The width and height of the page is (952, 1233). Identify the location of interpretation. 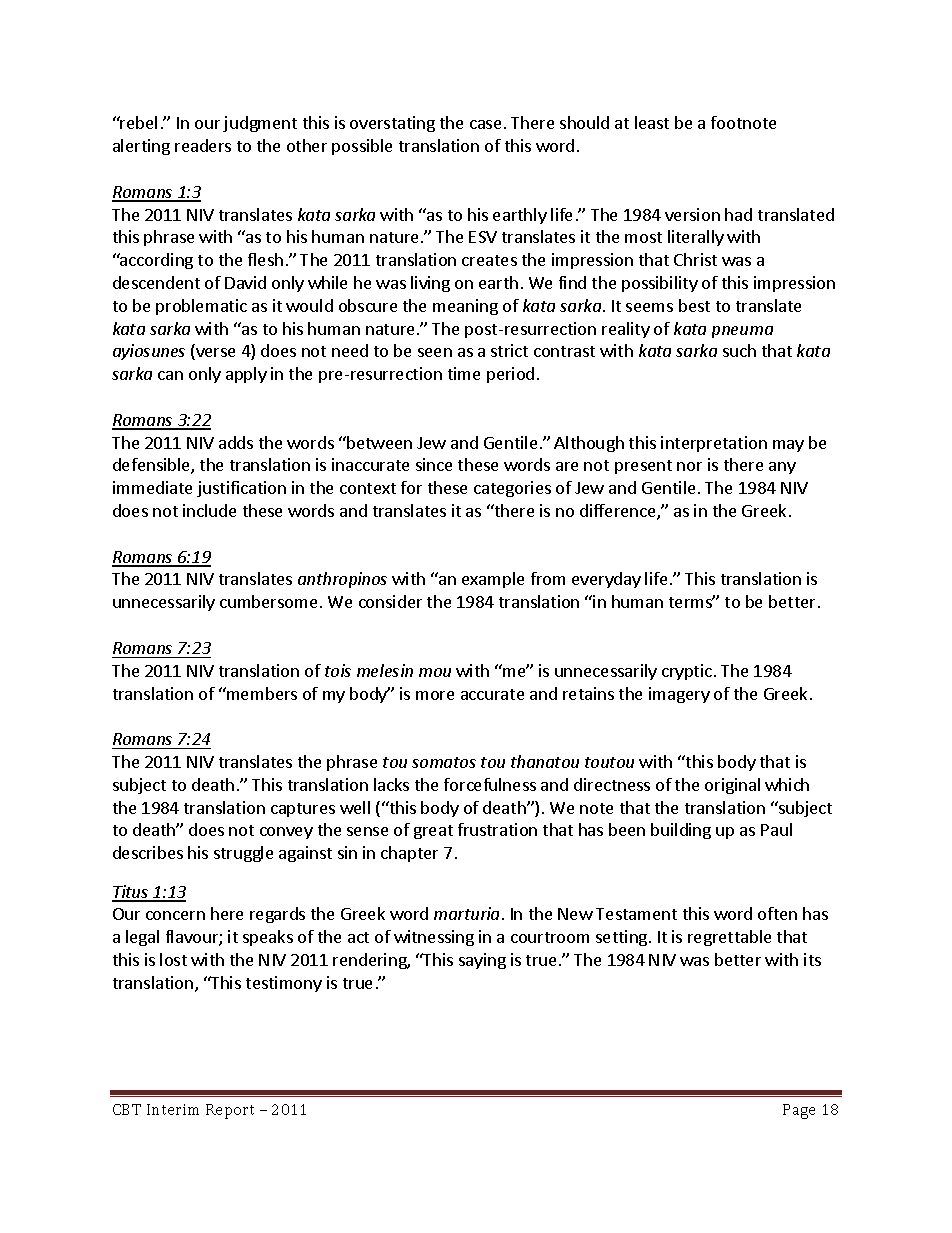
(714, 444).
